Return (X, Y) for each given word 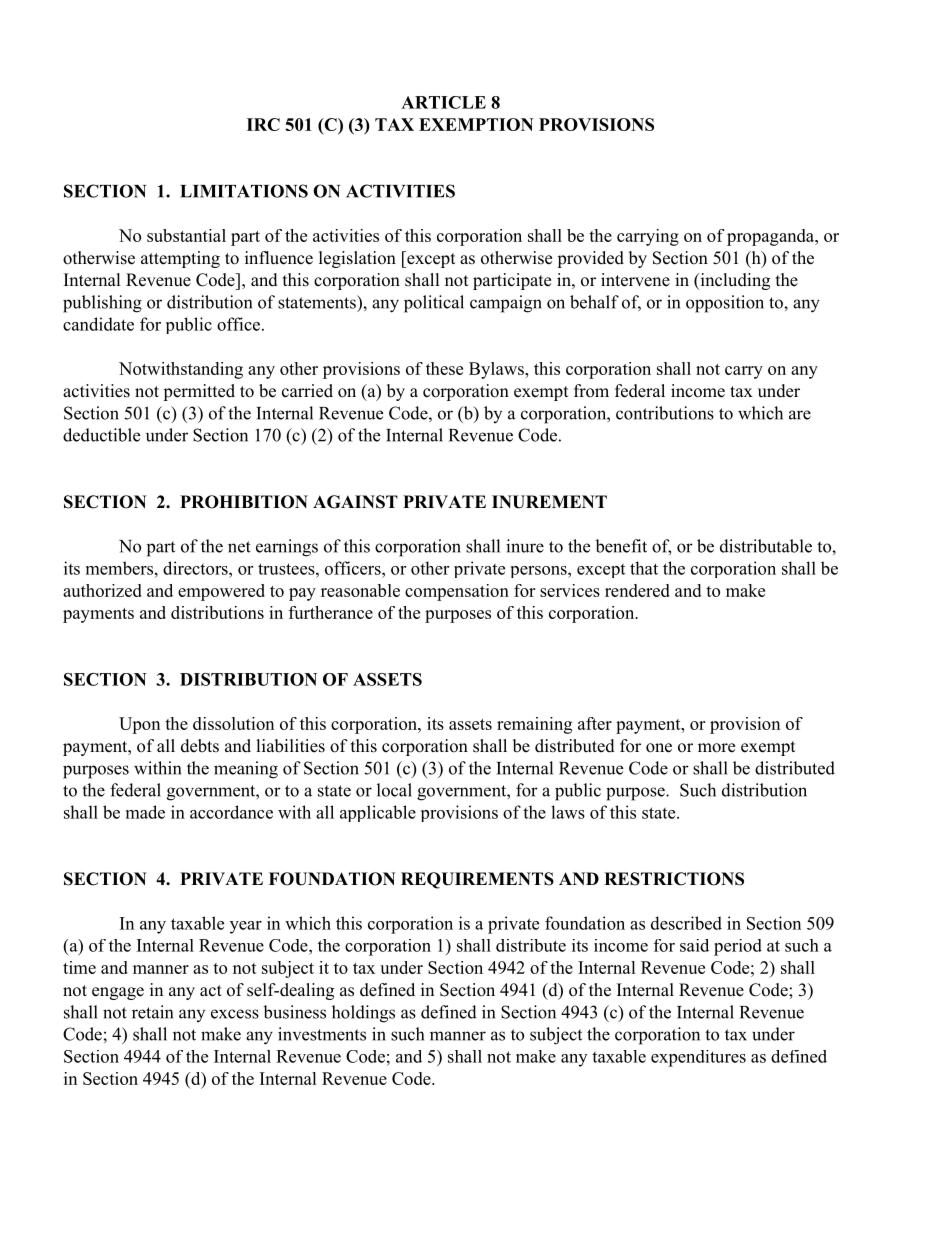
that (644, 568)
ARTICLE (443, 102)
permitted (199, 392)
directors (196, 568)
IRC (263, 124)
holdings (363, 1014)
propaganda (771, 237)
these (444, 368)
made (145, 812)
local (394, 790)
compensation (457, 592)
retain (152, 1012)
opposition (725, 304)
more (716, 748)
